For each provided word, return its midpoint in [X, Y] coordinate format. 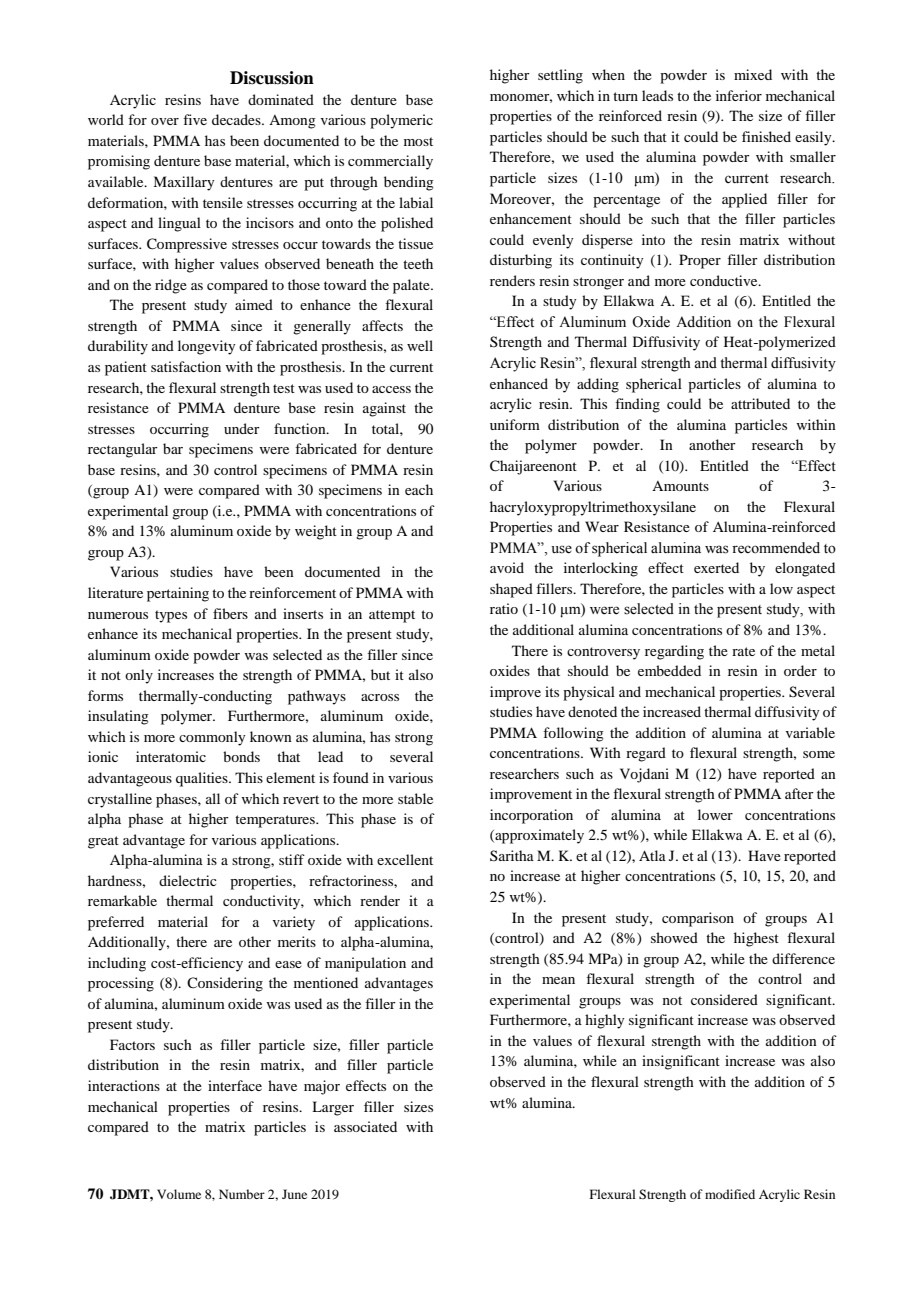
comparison [698, 919]
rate [743, 651]
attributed [760, 403]
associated [365, 1126]
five [195, 119]
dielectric [188, 880]
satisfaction [186, 366]
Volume [179, 1194]
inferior [739, 95]
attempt [392, 616]
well [420, 345]
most [418, 141]
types [171, 616]
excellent [405, 859]
